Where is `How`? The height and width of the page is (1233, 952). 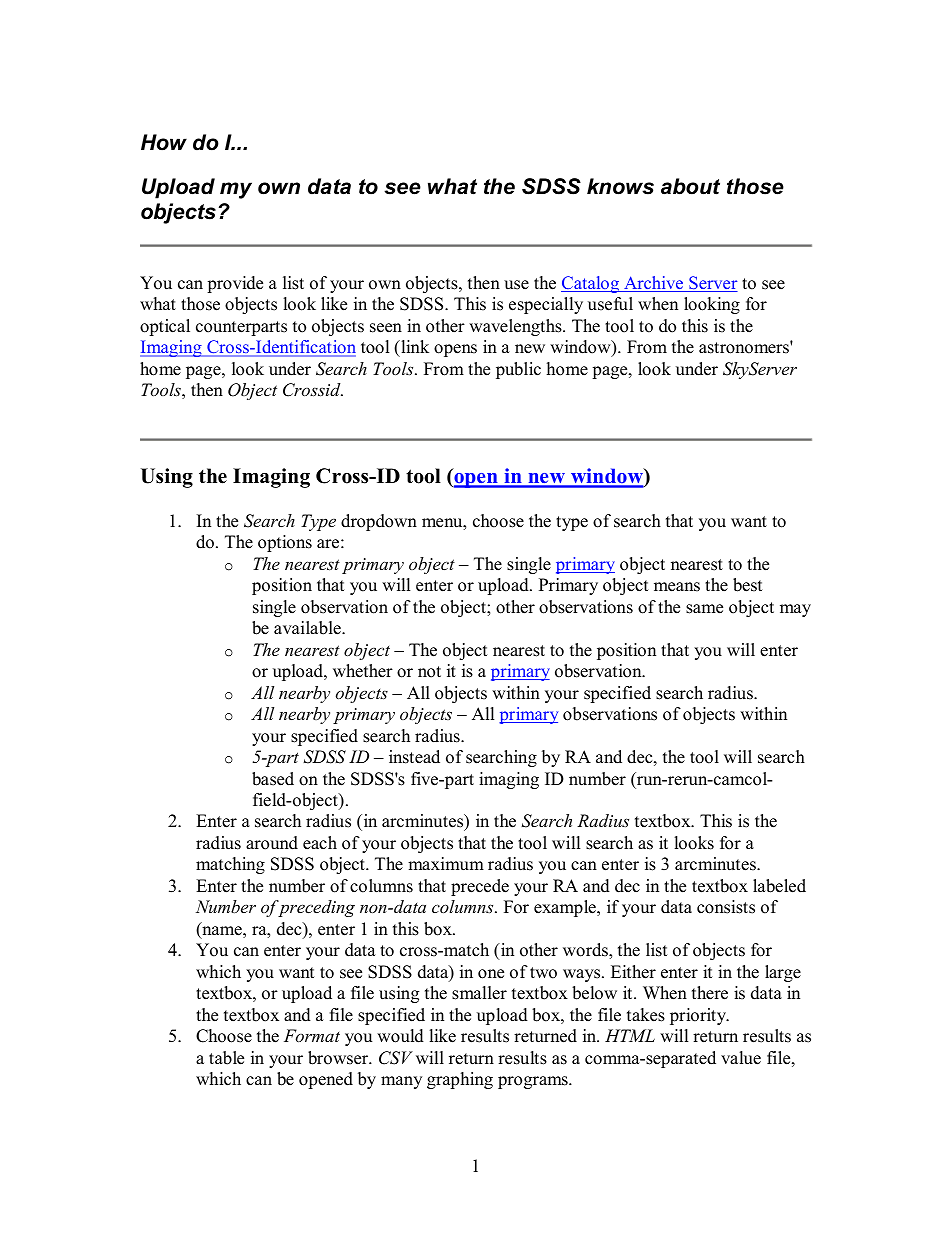 How is located at coordinates (164, 142).
